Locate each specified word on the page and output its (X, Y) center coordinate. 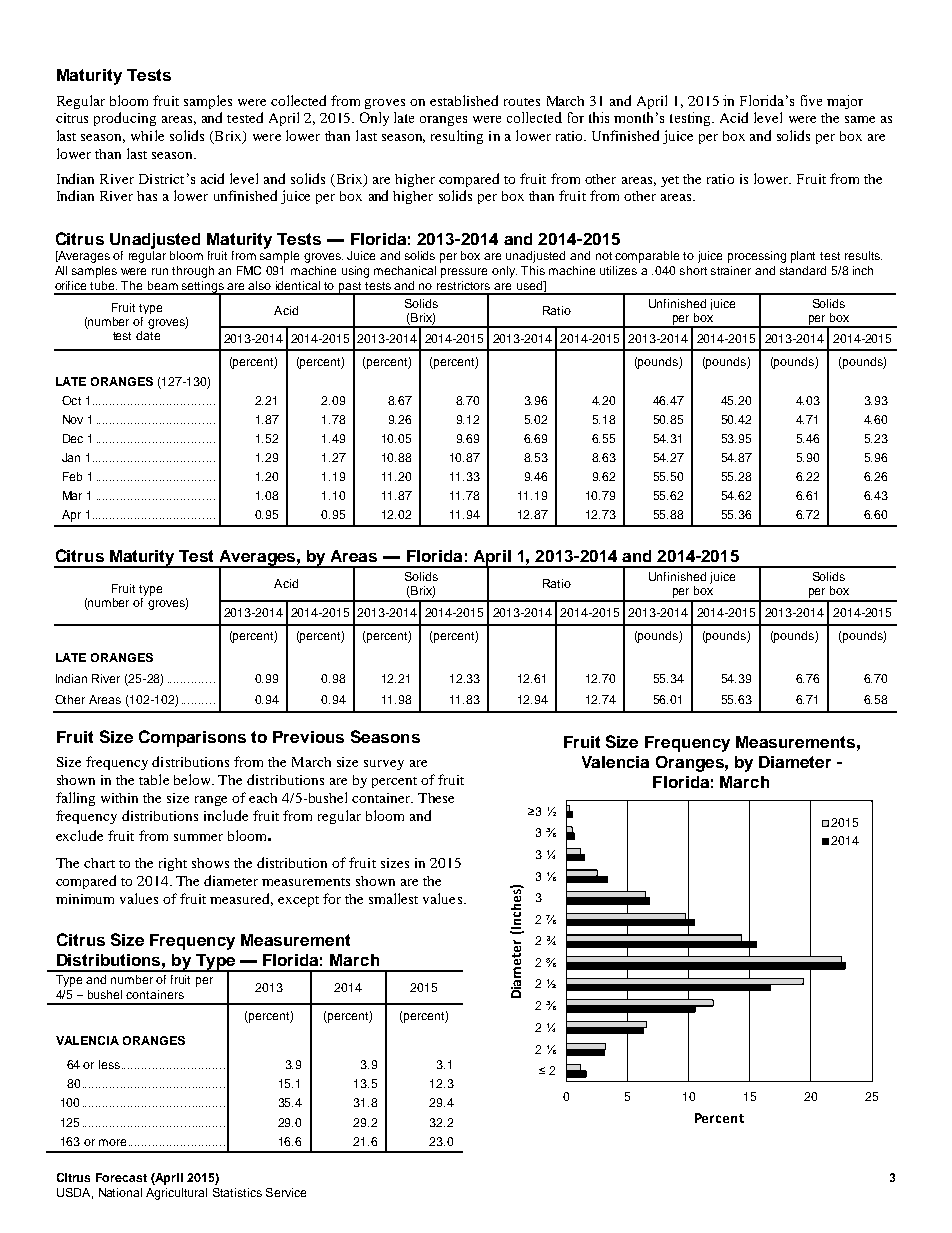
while (147, 135)
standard (803, 270)
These (436, 798)
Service (286, 1192)
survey (384, 765)
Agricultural (176, 1194)
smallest (393, 898)
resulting (457, 137)
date (148, 335)
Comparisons (192, 738)
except (298, 901)
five (811, 100)
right (173, 864)
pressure (464, 273)
